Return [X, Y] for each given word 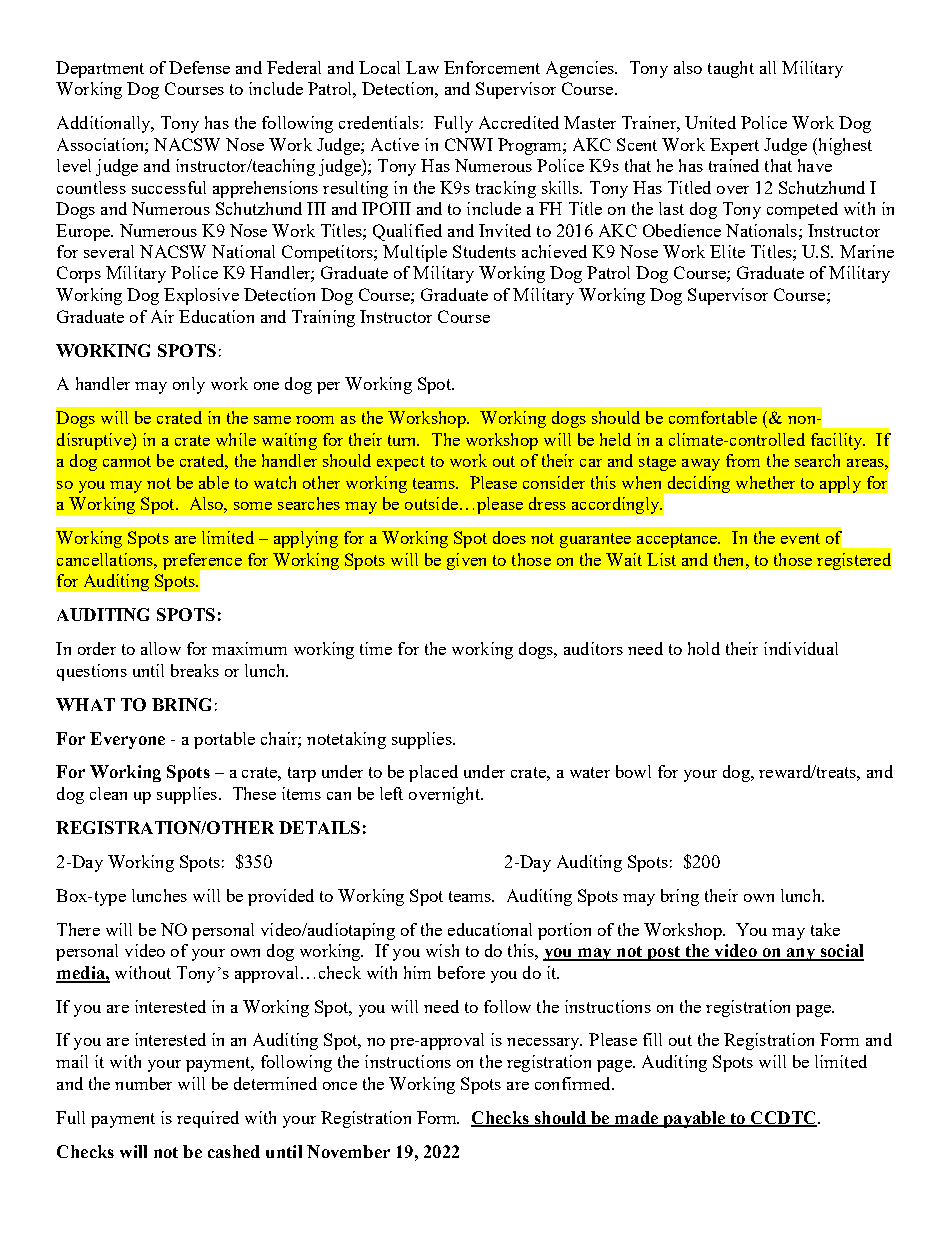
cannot [127, 461]
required [208, 1119]
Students [484, 251]
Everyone [127, 740]
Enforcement [492, 67]
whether [765, 482]
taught [731, 69]
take [825, 929]
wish [442, 950]
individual [801, 648]
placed [433, 773]
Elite [727, 251]
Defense [199, 67]
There [78, 929]
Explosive [201, 296]
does [509, 537]
